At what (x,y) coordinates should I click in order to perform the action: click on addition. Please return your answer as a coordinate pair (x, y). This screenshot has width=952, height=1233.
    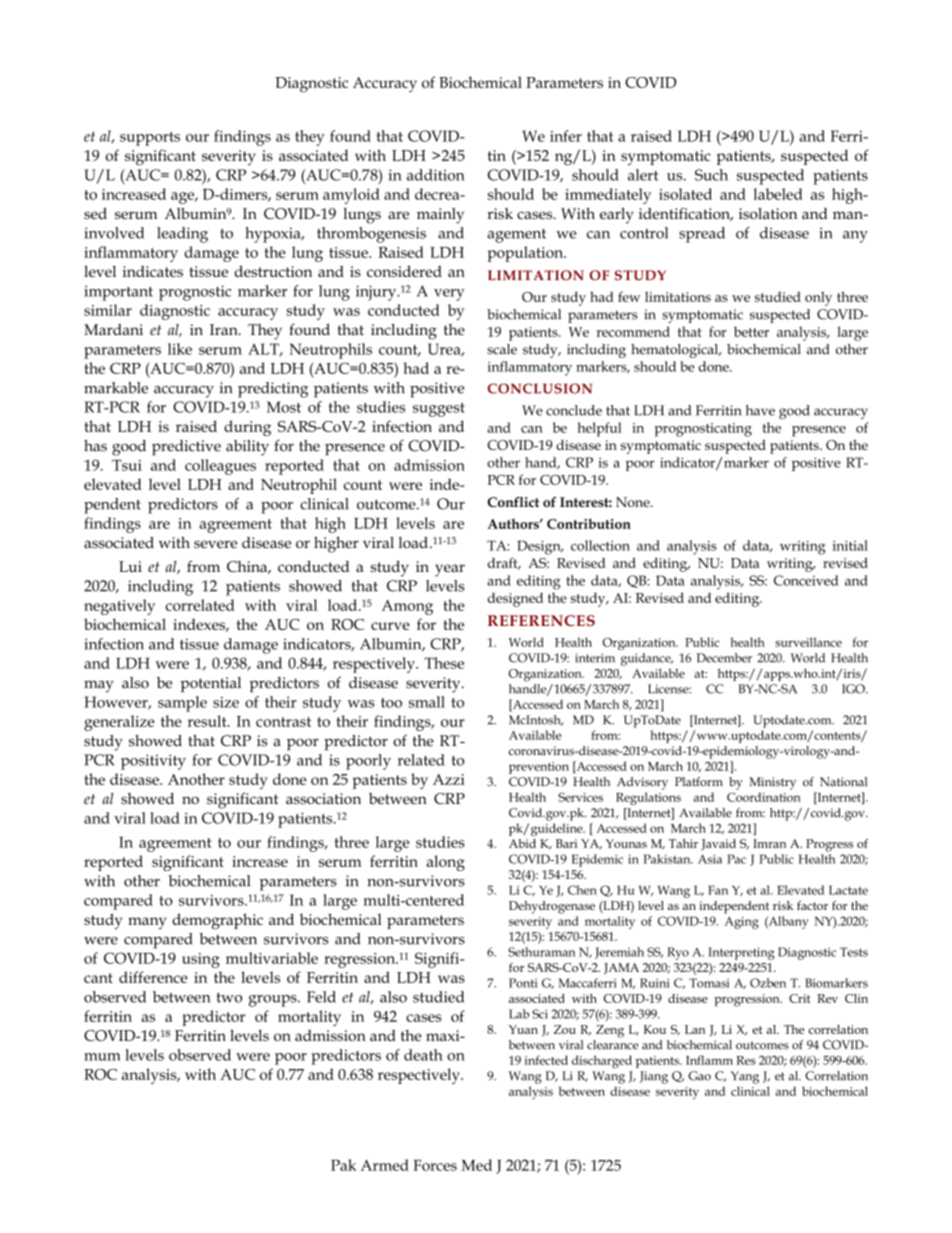
    Looking at the image, I should click on (436, 175).
